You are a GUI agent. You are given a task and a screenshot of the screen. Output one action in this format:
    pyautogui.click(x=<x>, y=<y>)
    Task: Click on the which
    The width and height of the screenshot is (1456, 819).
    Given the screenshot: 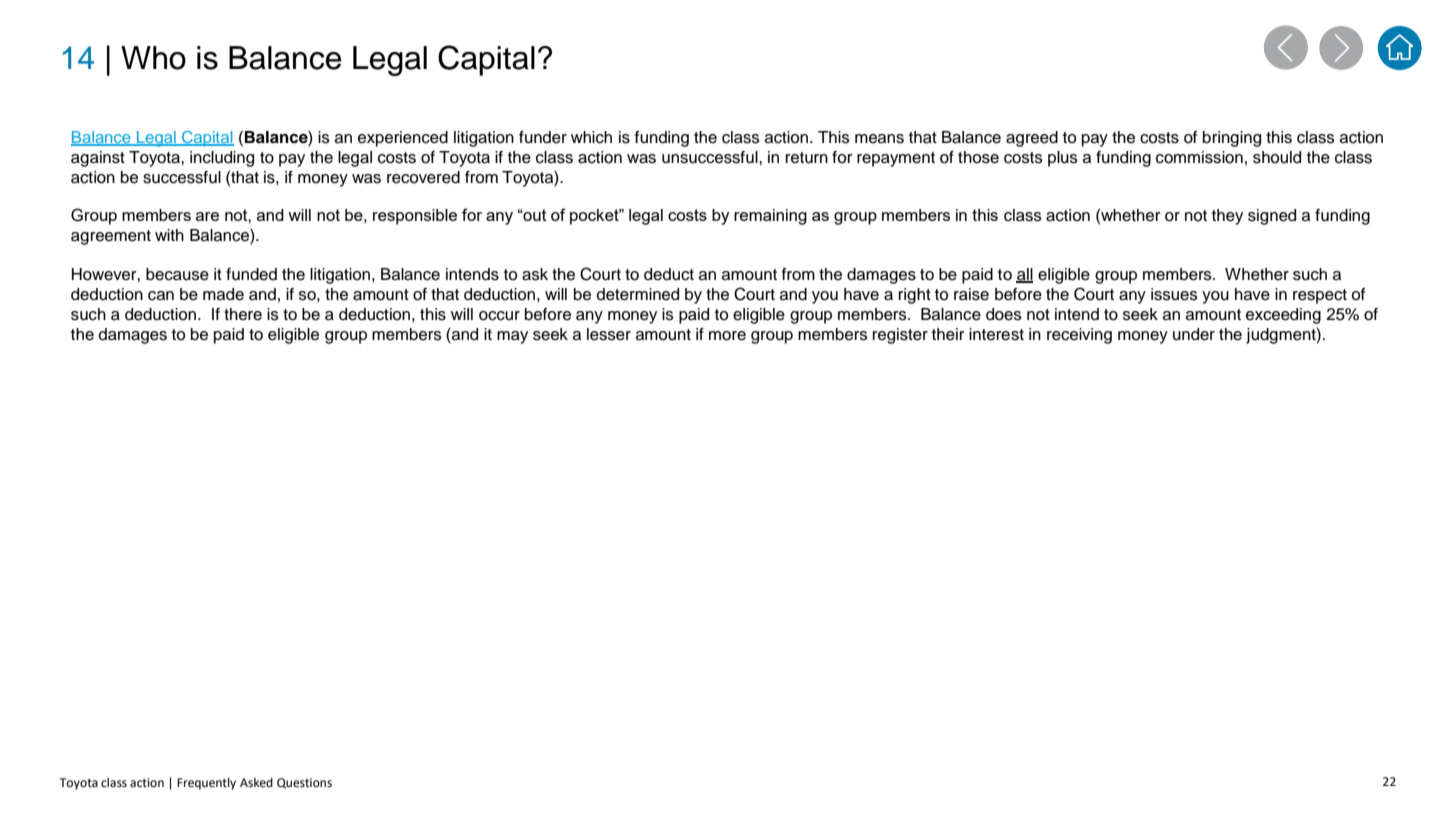 What is the action you would take?
    pyautogui.click(x=591, y=137)
